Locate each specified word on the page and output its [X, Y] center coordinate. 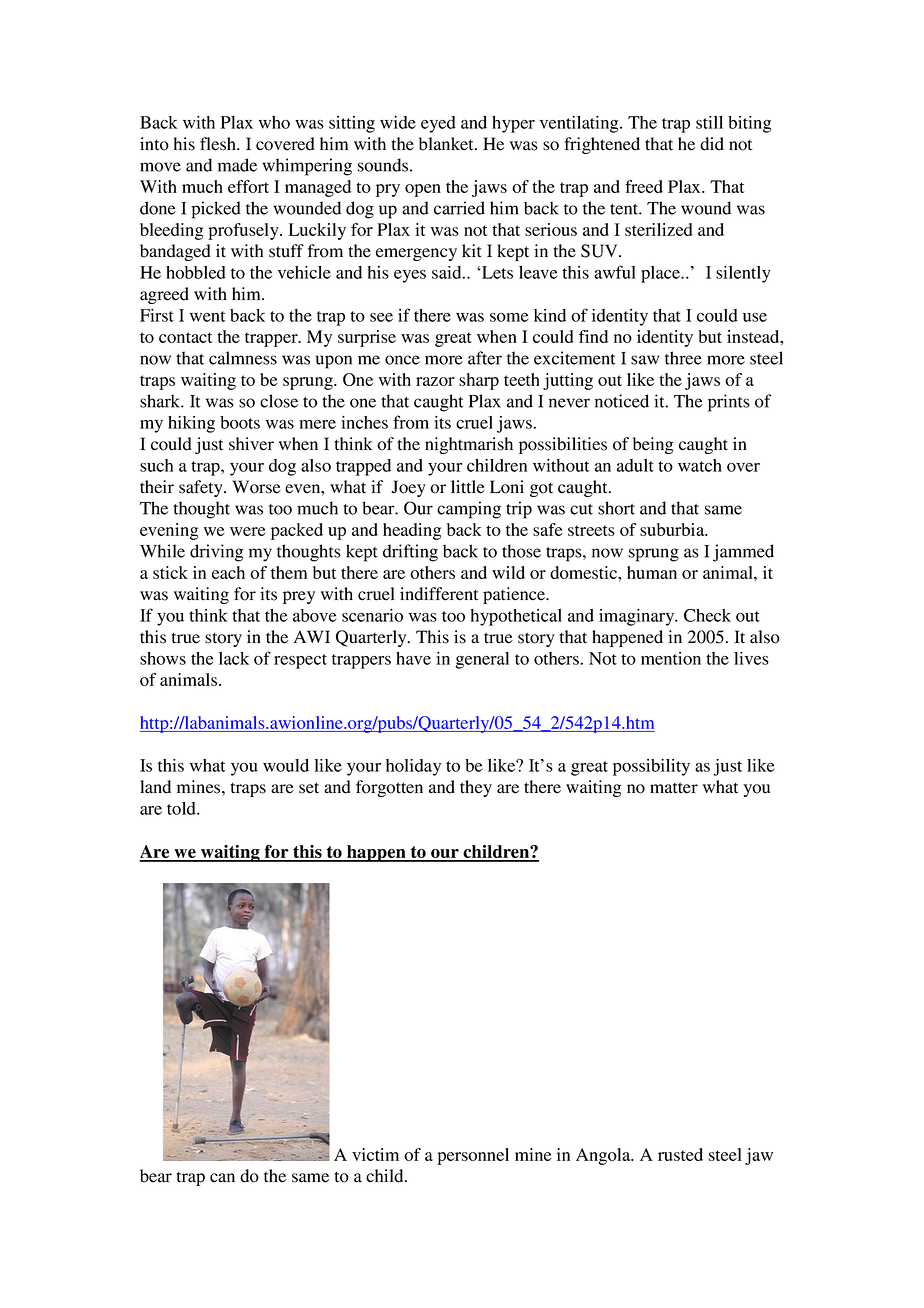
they [476, 788]
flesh [219, 144]
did [712, 144]
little [468, 487]
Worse [256, 487]
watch [700, 465]
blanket [447, 144]
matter [674, 788]
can [222, 1178]
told [182, 808]
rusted [680, 1154]
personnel [473, 1156]
